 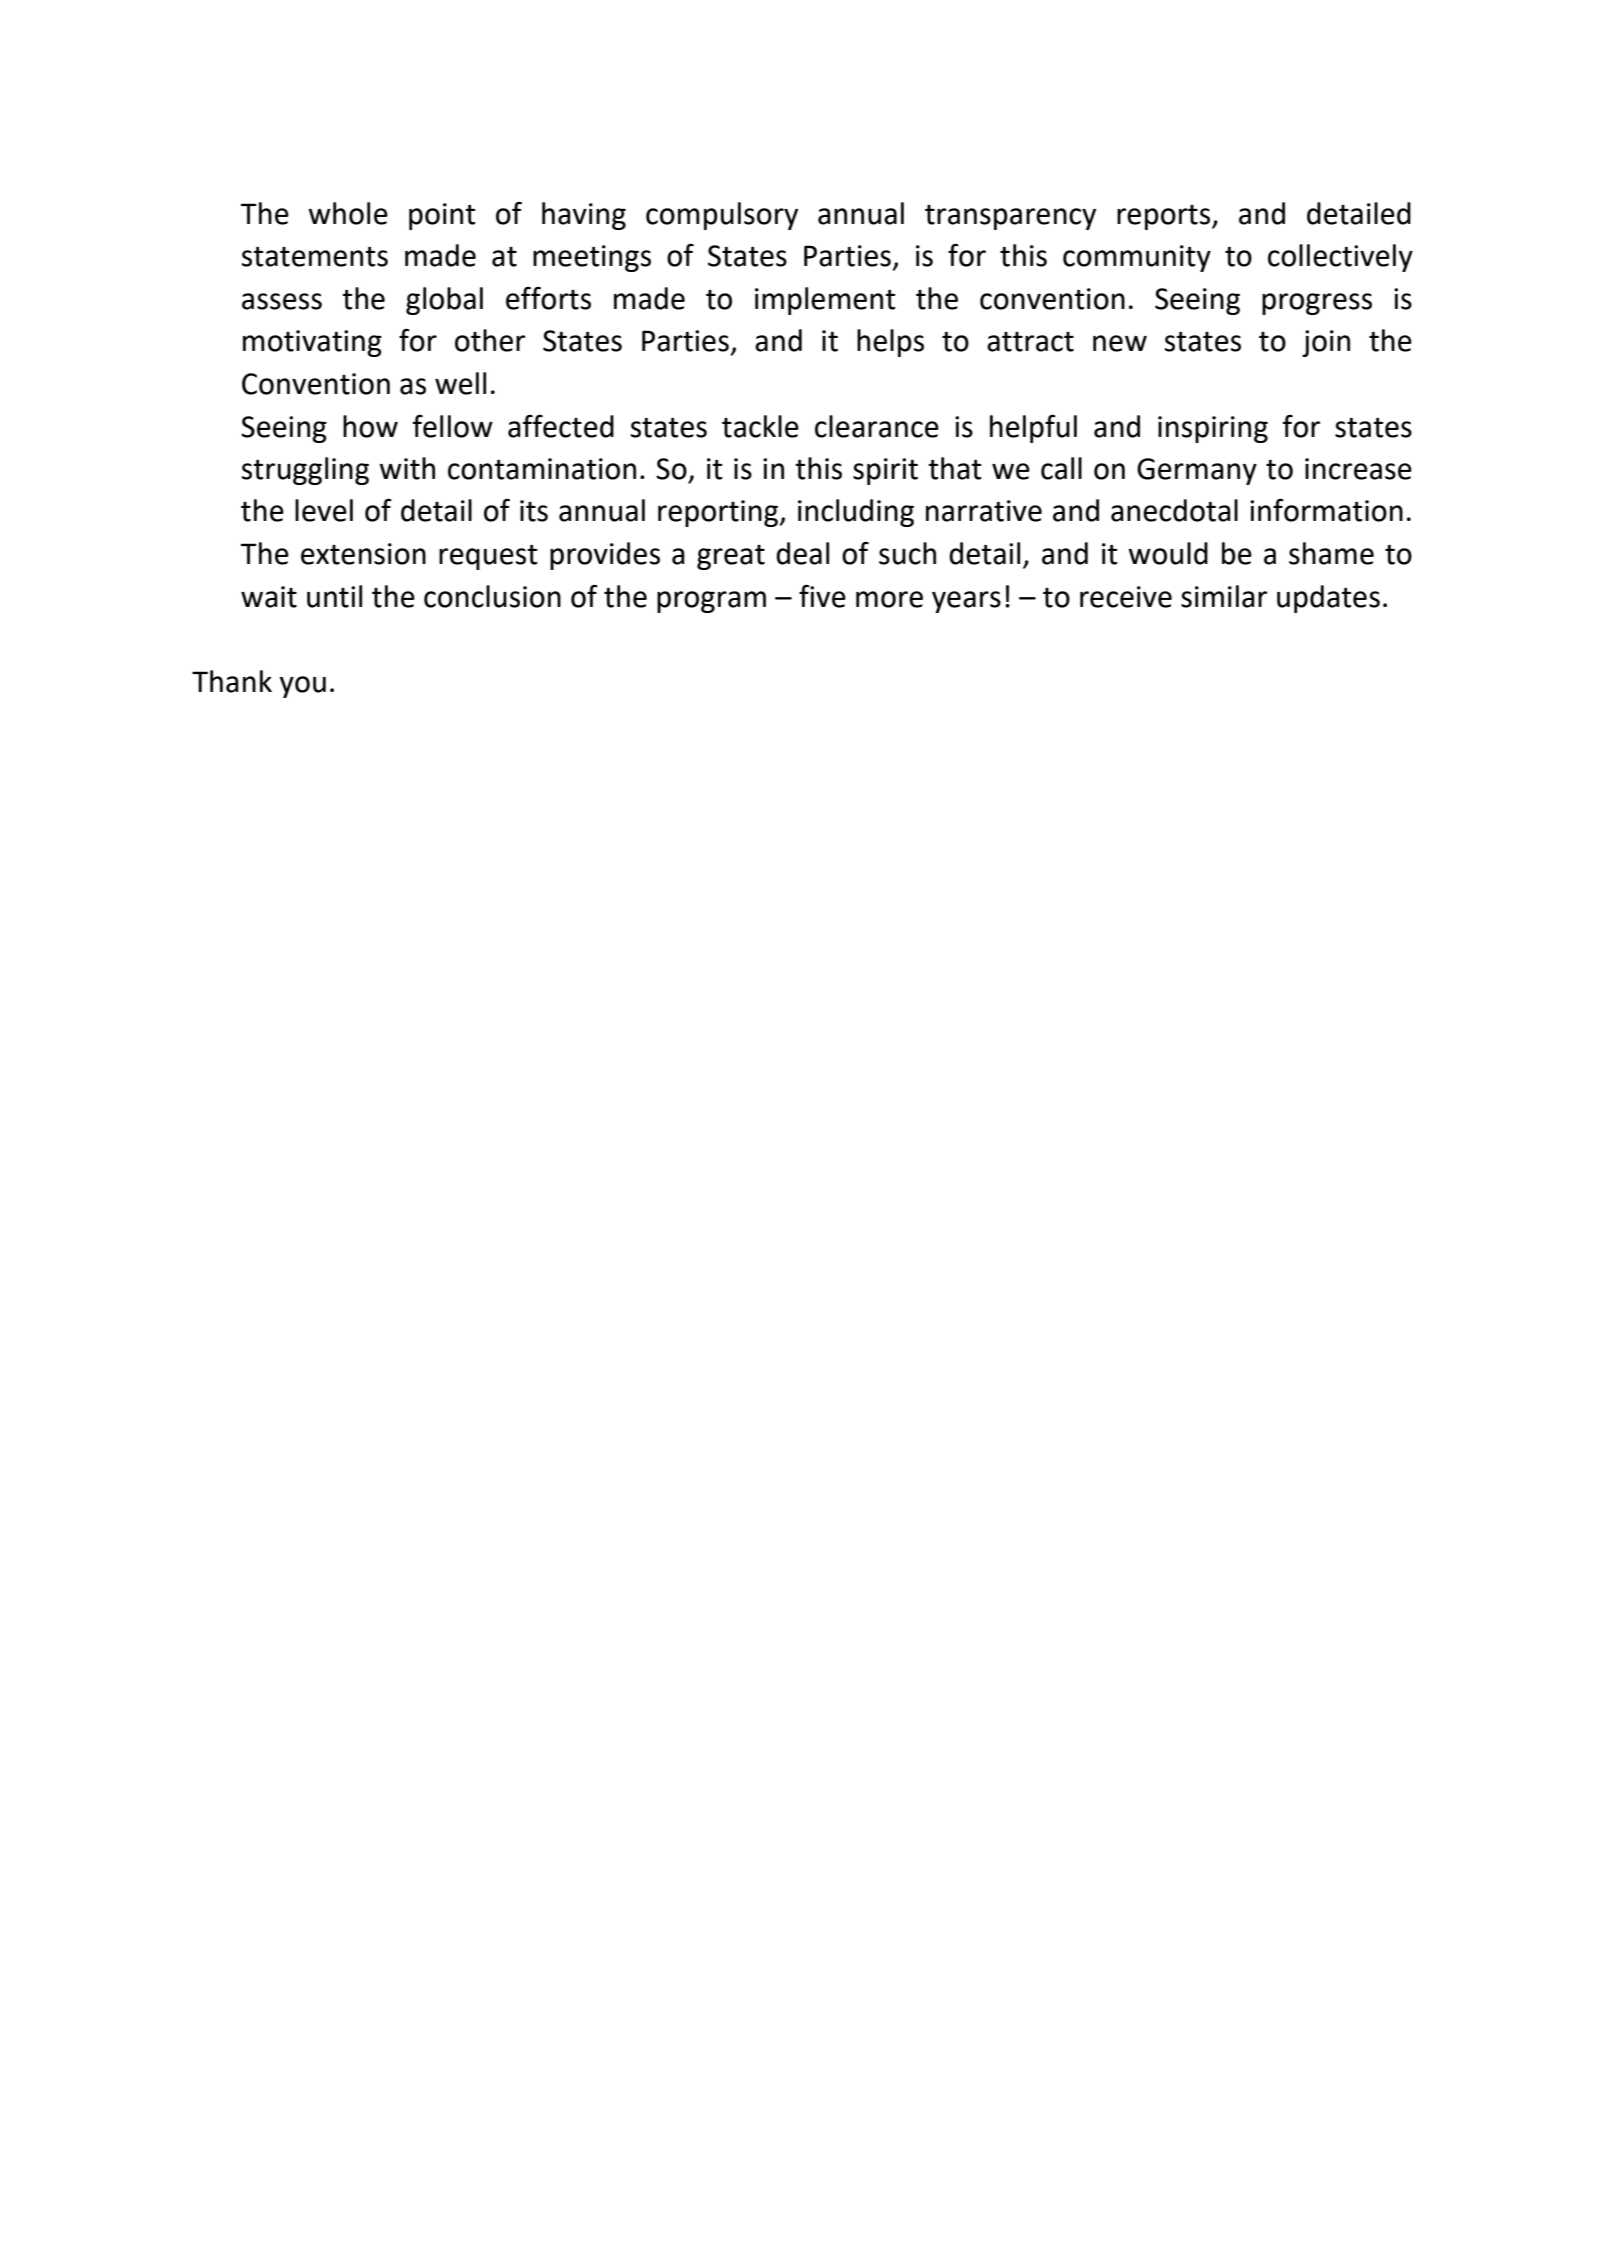 I want to click on compulsory, so click(x=722, y=216).
